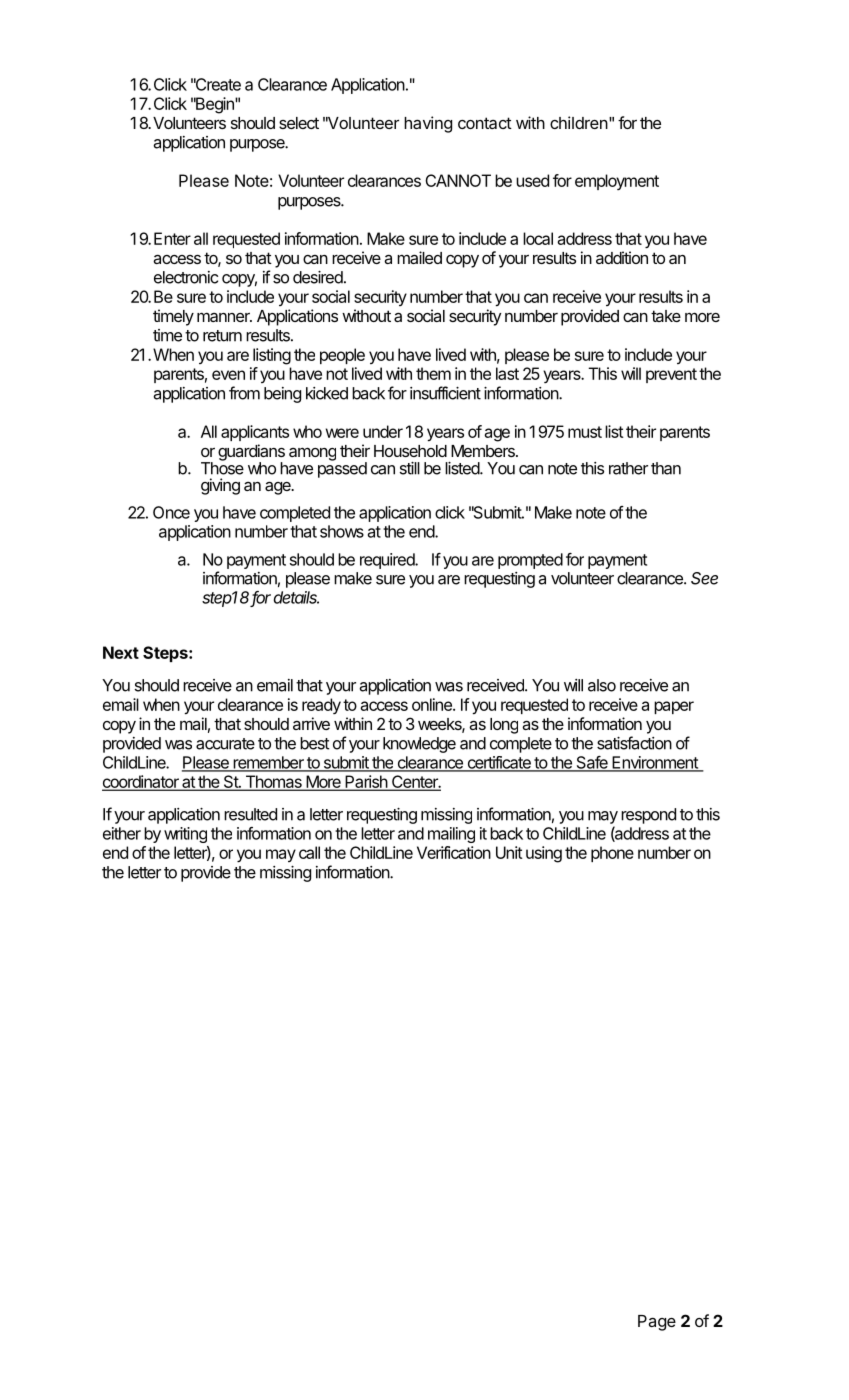 This image has width=849, height=1400. What do you see at coordinates (666, 316) in the image?
I see `take` at bounding box center [666, 316].
